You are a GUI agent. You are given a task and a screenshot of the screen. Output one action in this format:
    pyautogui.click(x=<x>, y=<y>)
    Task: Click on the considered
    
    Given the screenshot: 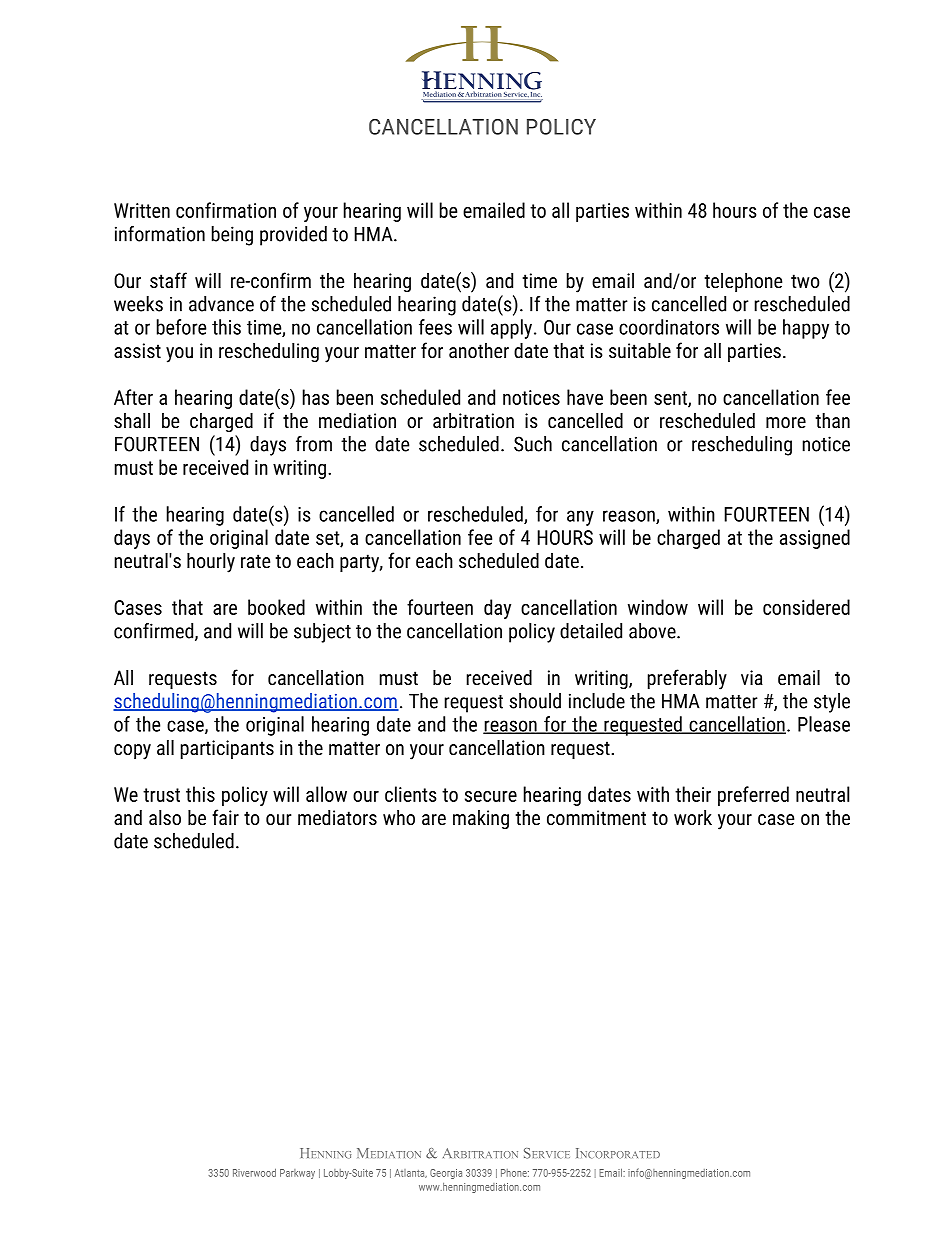 What is the action you would take?
    pyautogui.click(x=806, y=607)
